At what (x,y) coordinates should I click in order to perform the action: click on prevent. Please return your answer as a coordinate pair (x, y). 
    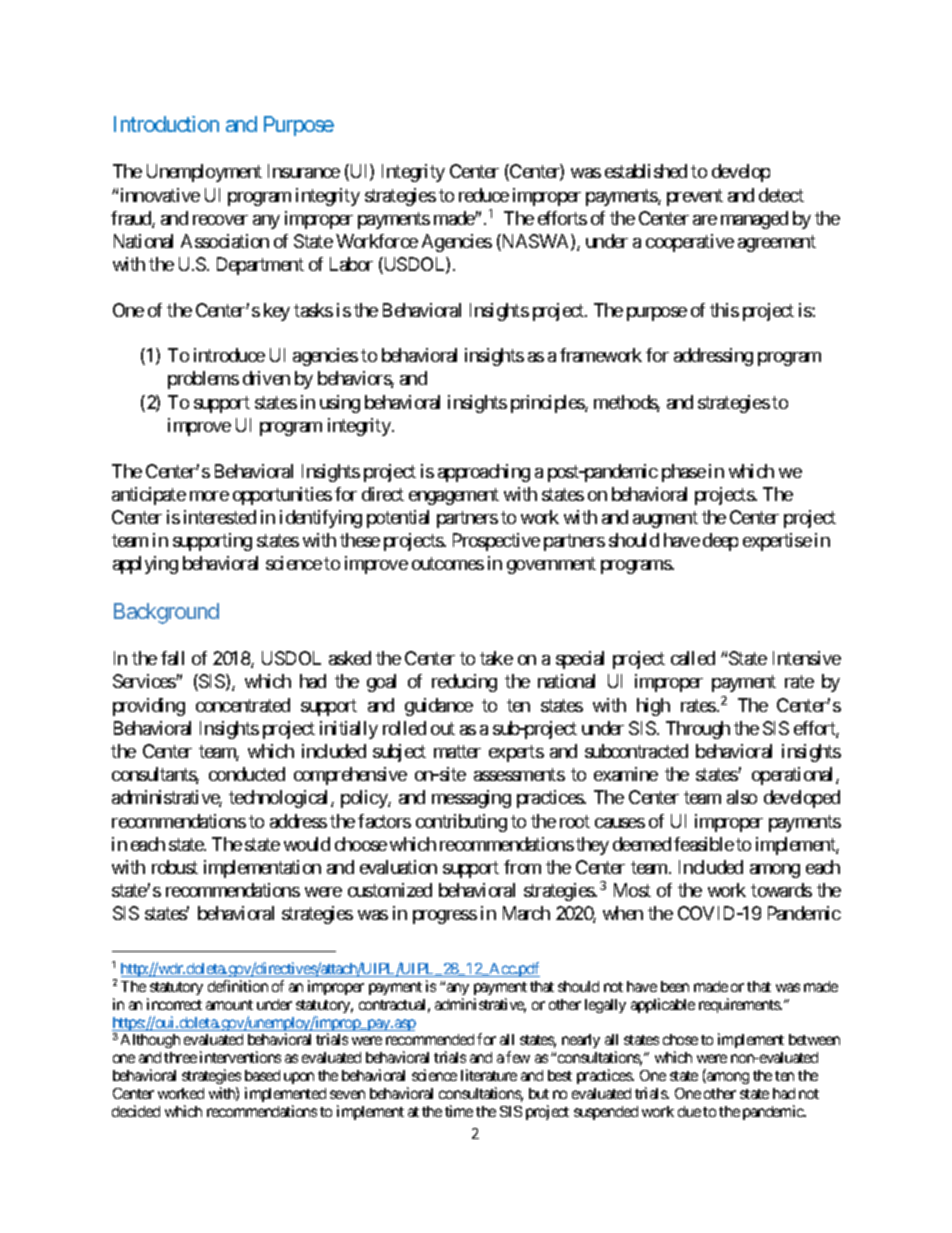
    Looking at the image, I should click on (695, 197).
